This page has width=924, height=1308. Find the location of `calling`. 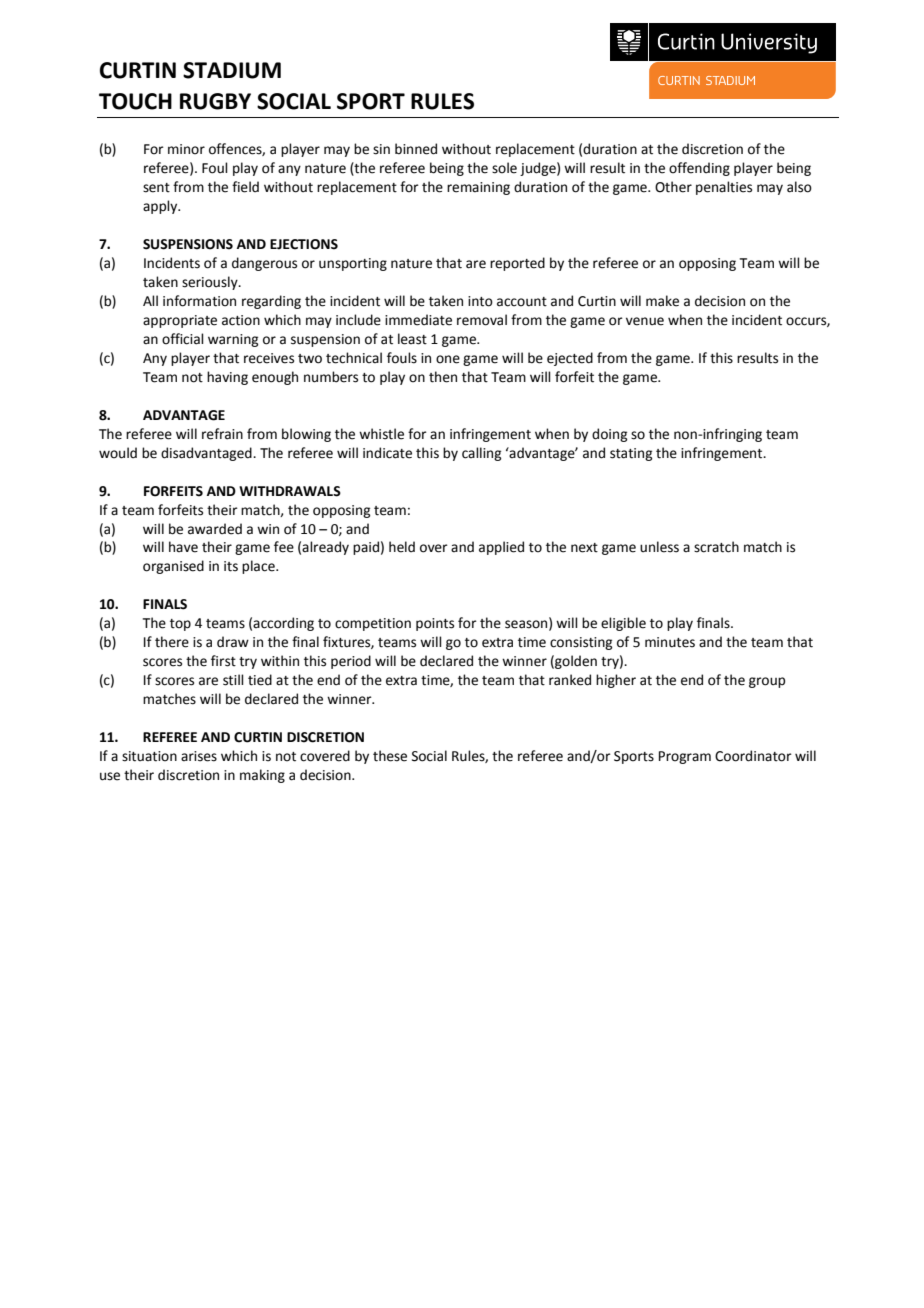

calling is located at coordinates (481, 454).
